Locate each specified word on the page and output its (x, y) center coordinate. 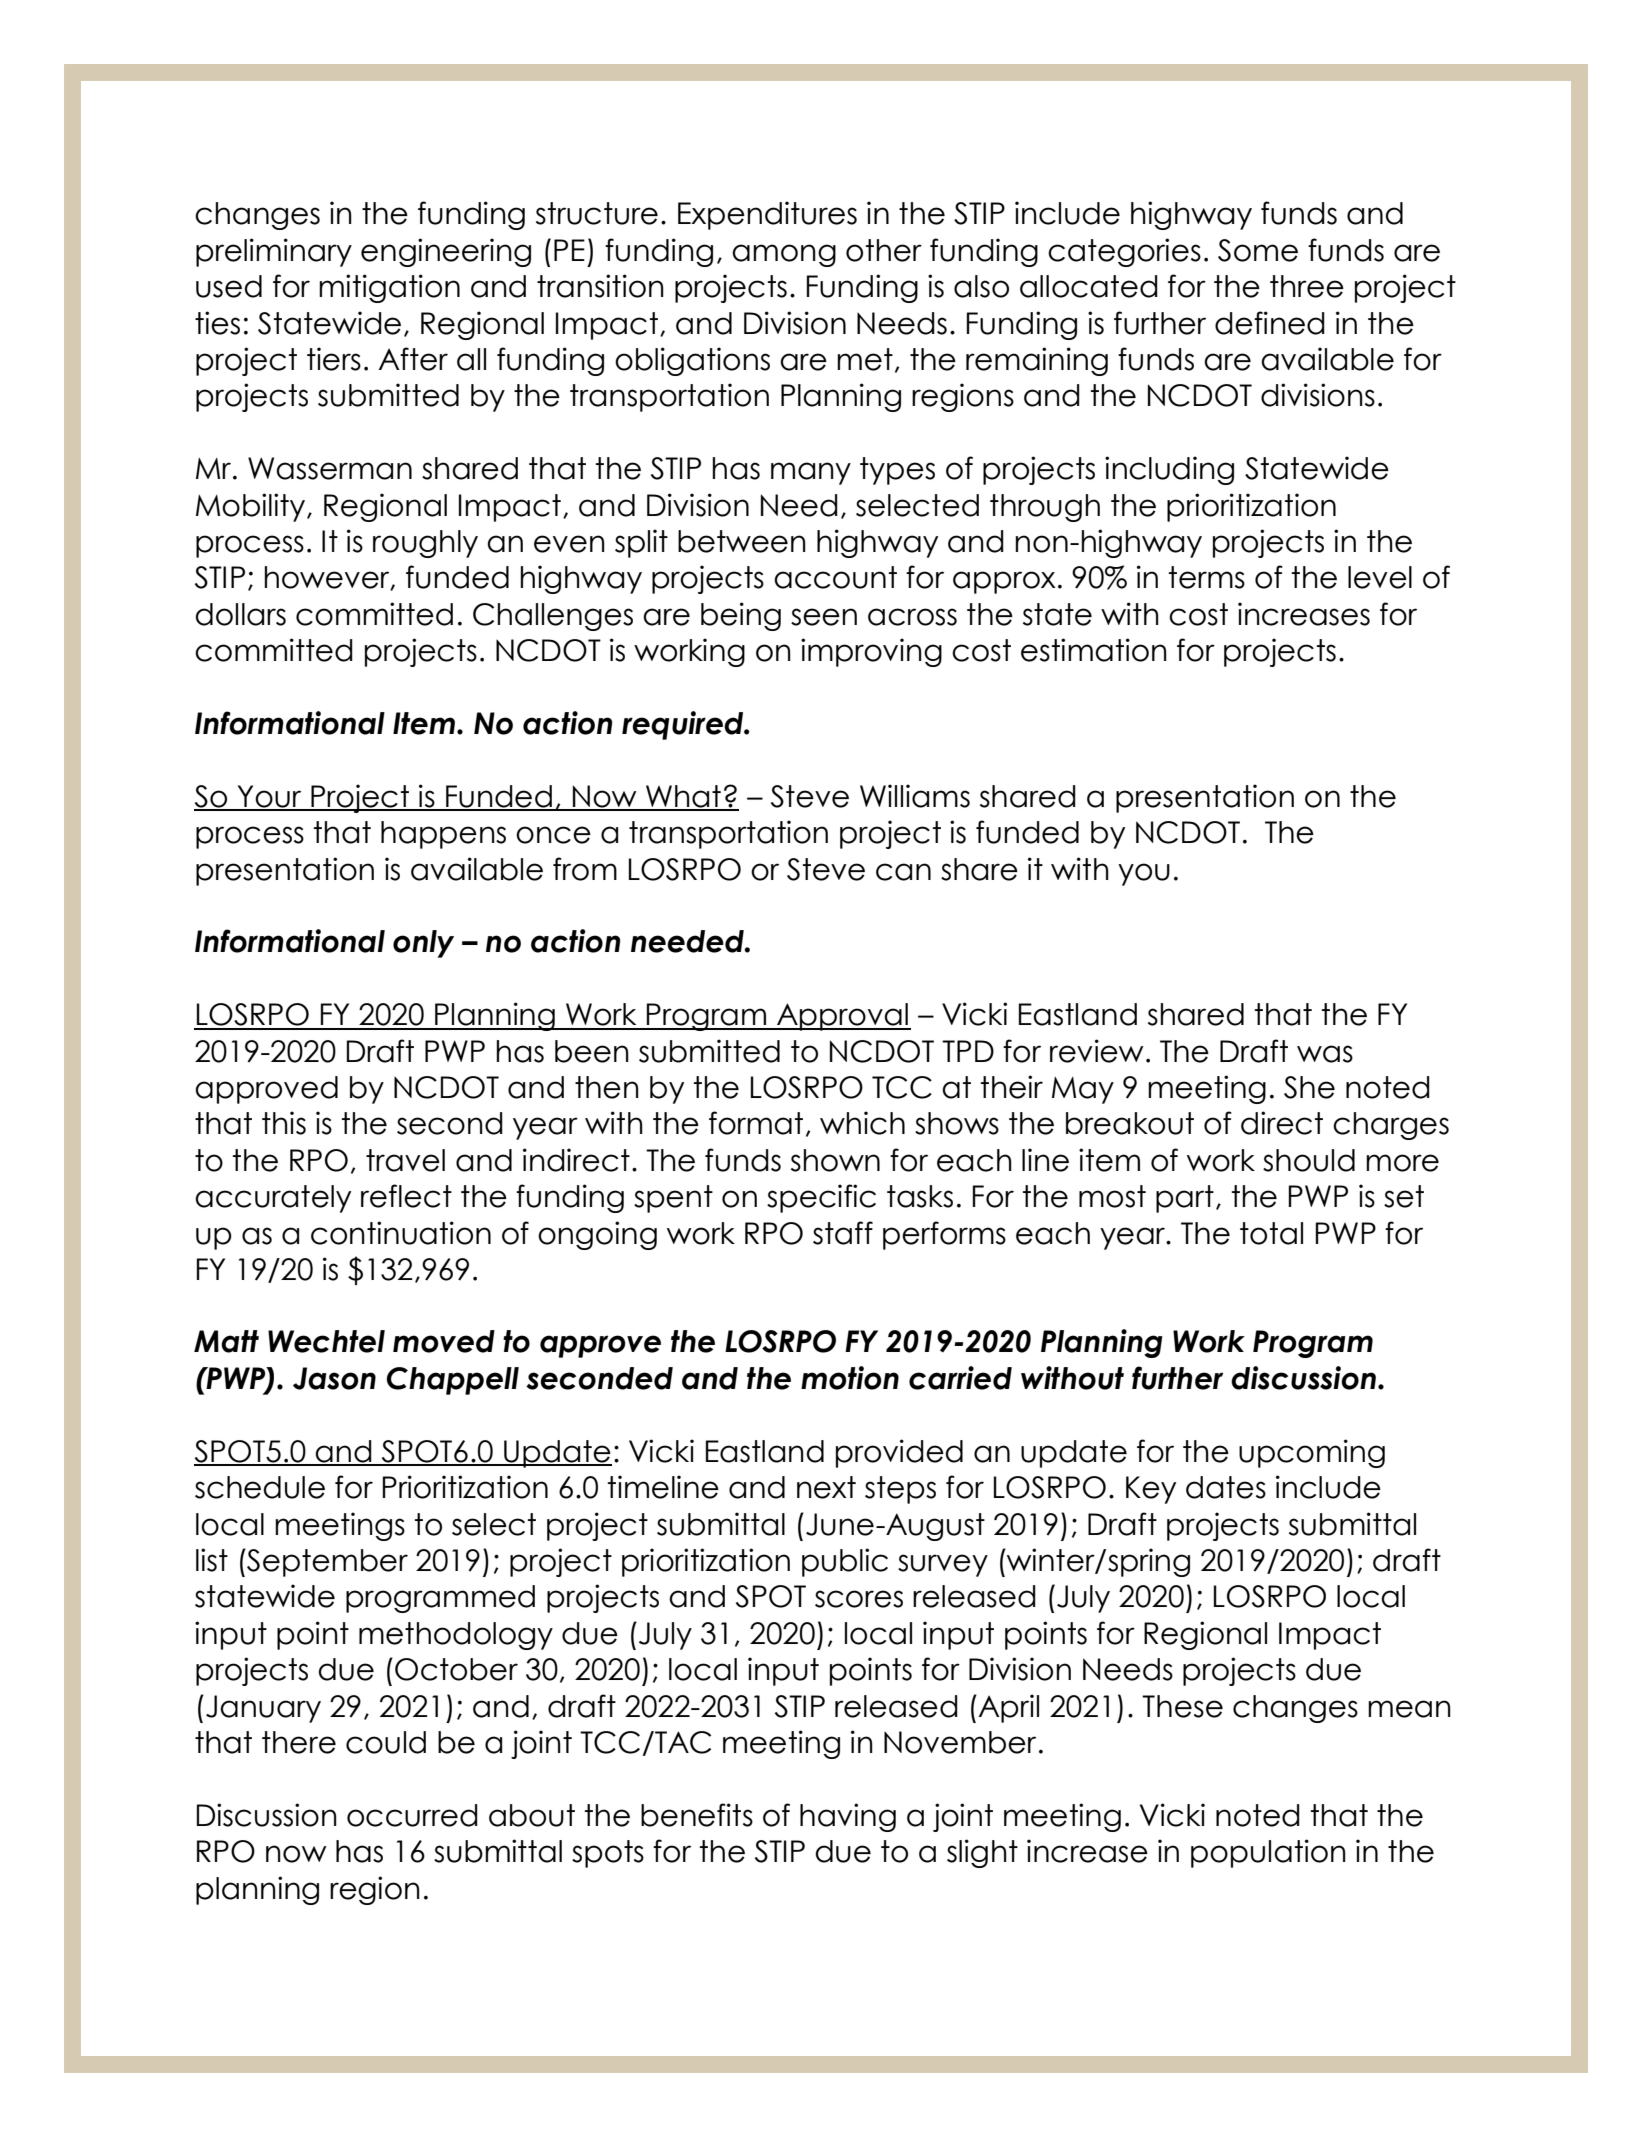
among (784, 255)
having (848, 1817)
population (1268, 1853)
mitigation (389, 288)
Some (1258, 250)
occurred (412, 1815)
